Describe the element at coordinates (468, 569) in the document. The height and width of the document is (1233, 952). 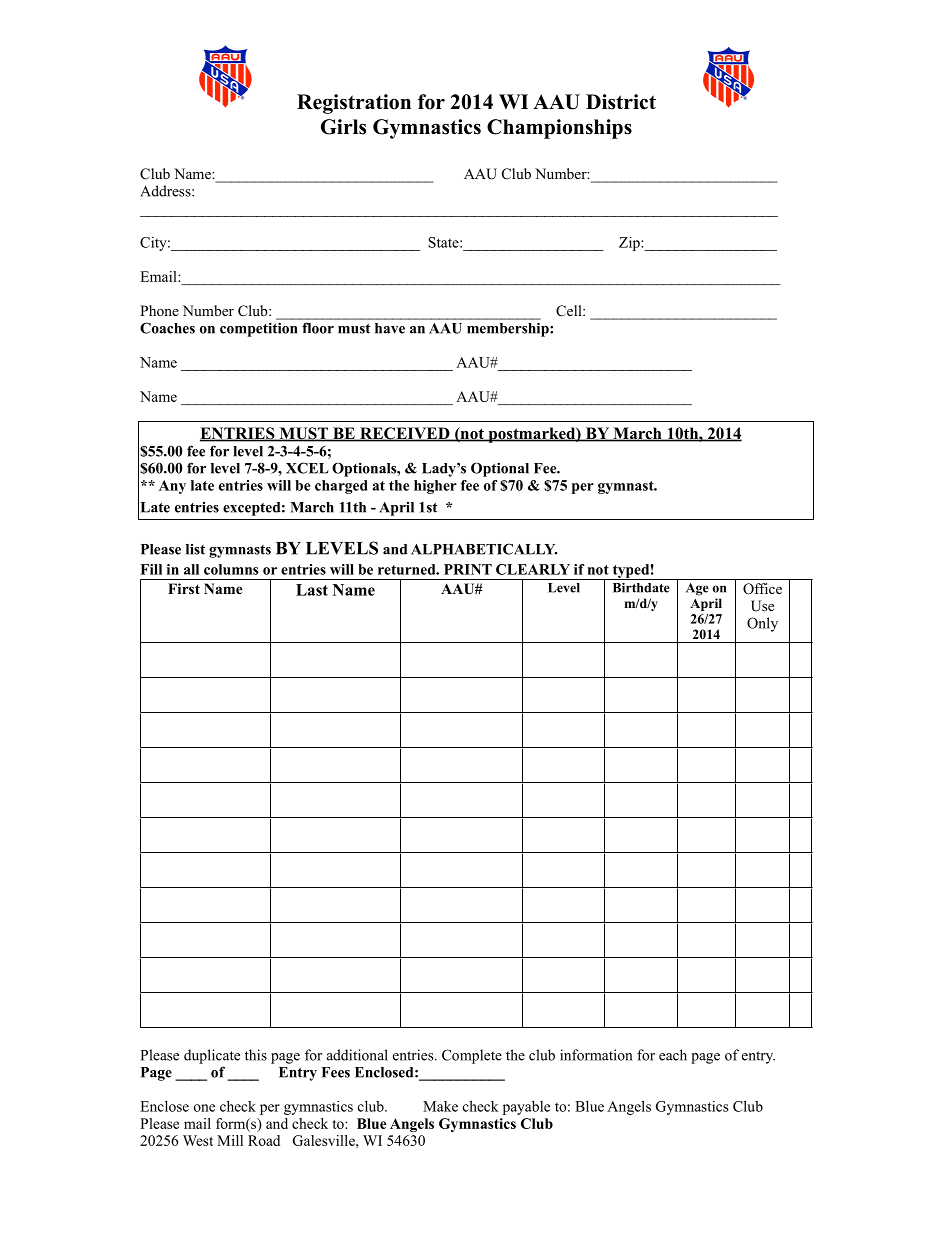
I see `PRINT` at that location.
